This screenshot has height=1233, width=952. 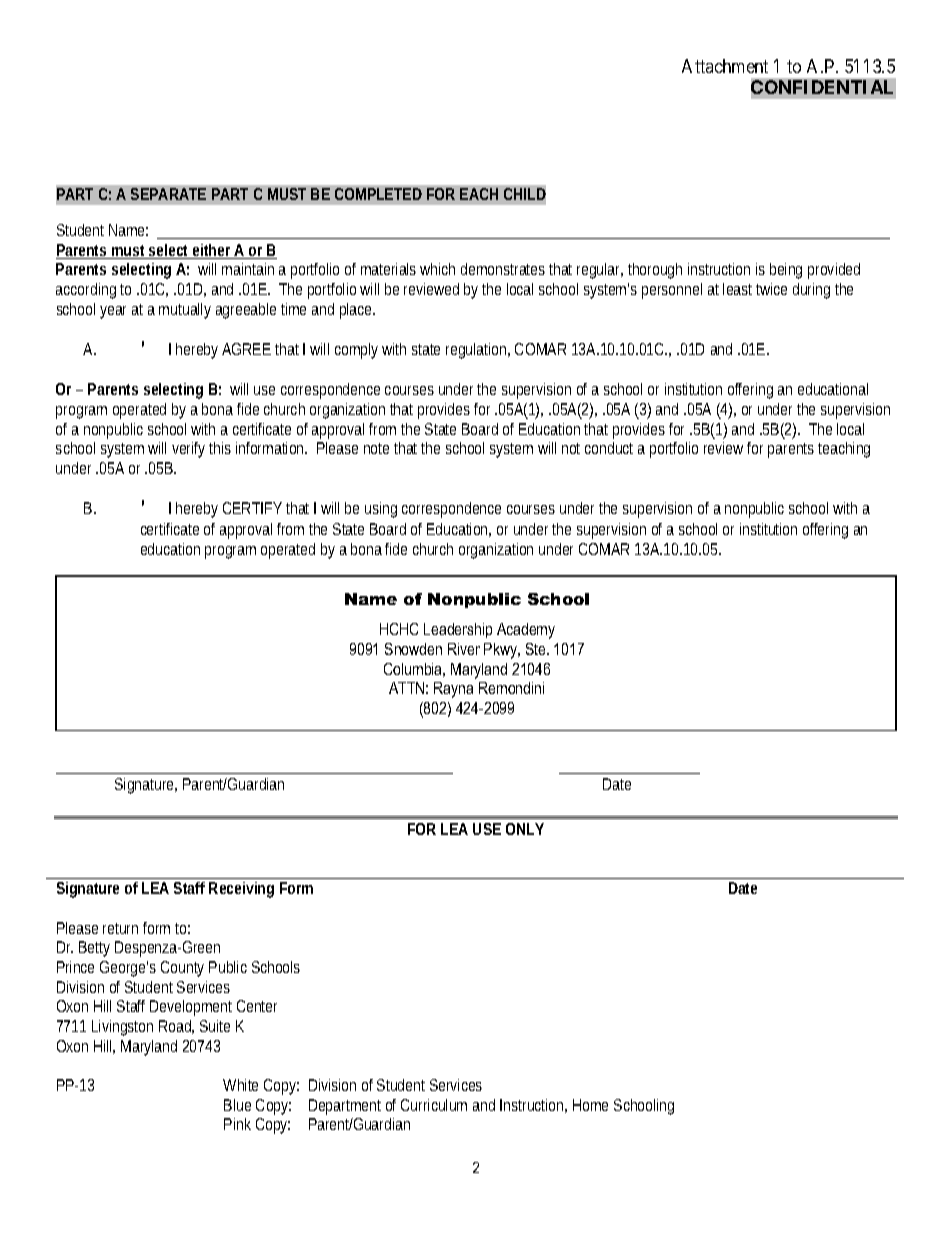 What do you see at coordinates (525, 829) in the screenshot?
I see `ONLY` at bounding box center [525, 829].
